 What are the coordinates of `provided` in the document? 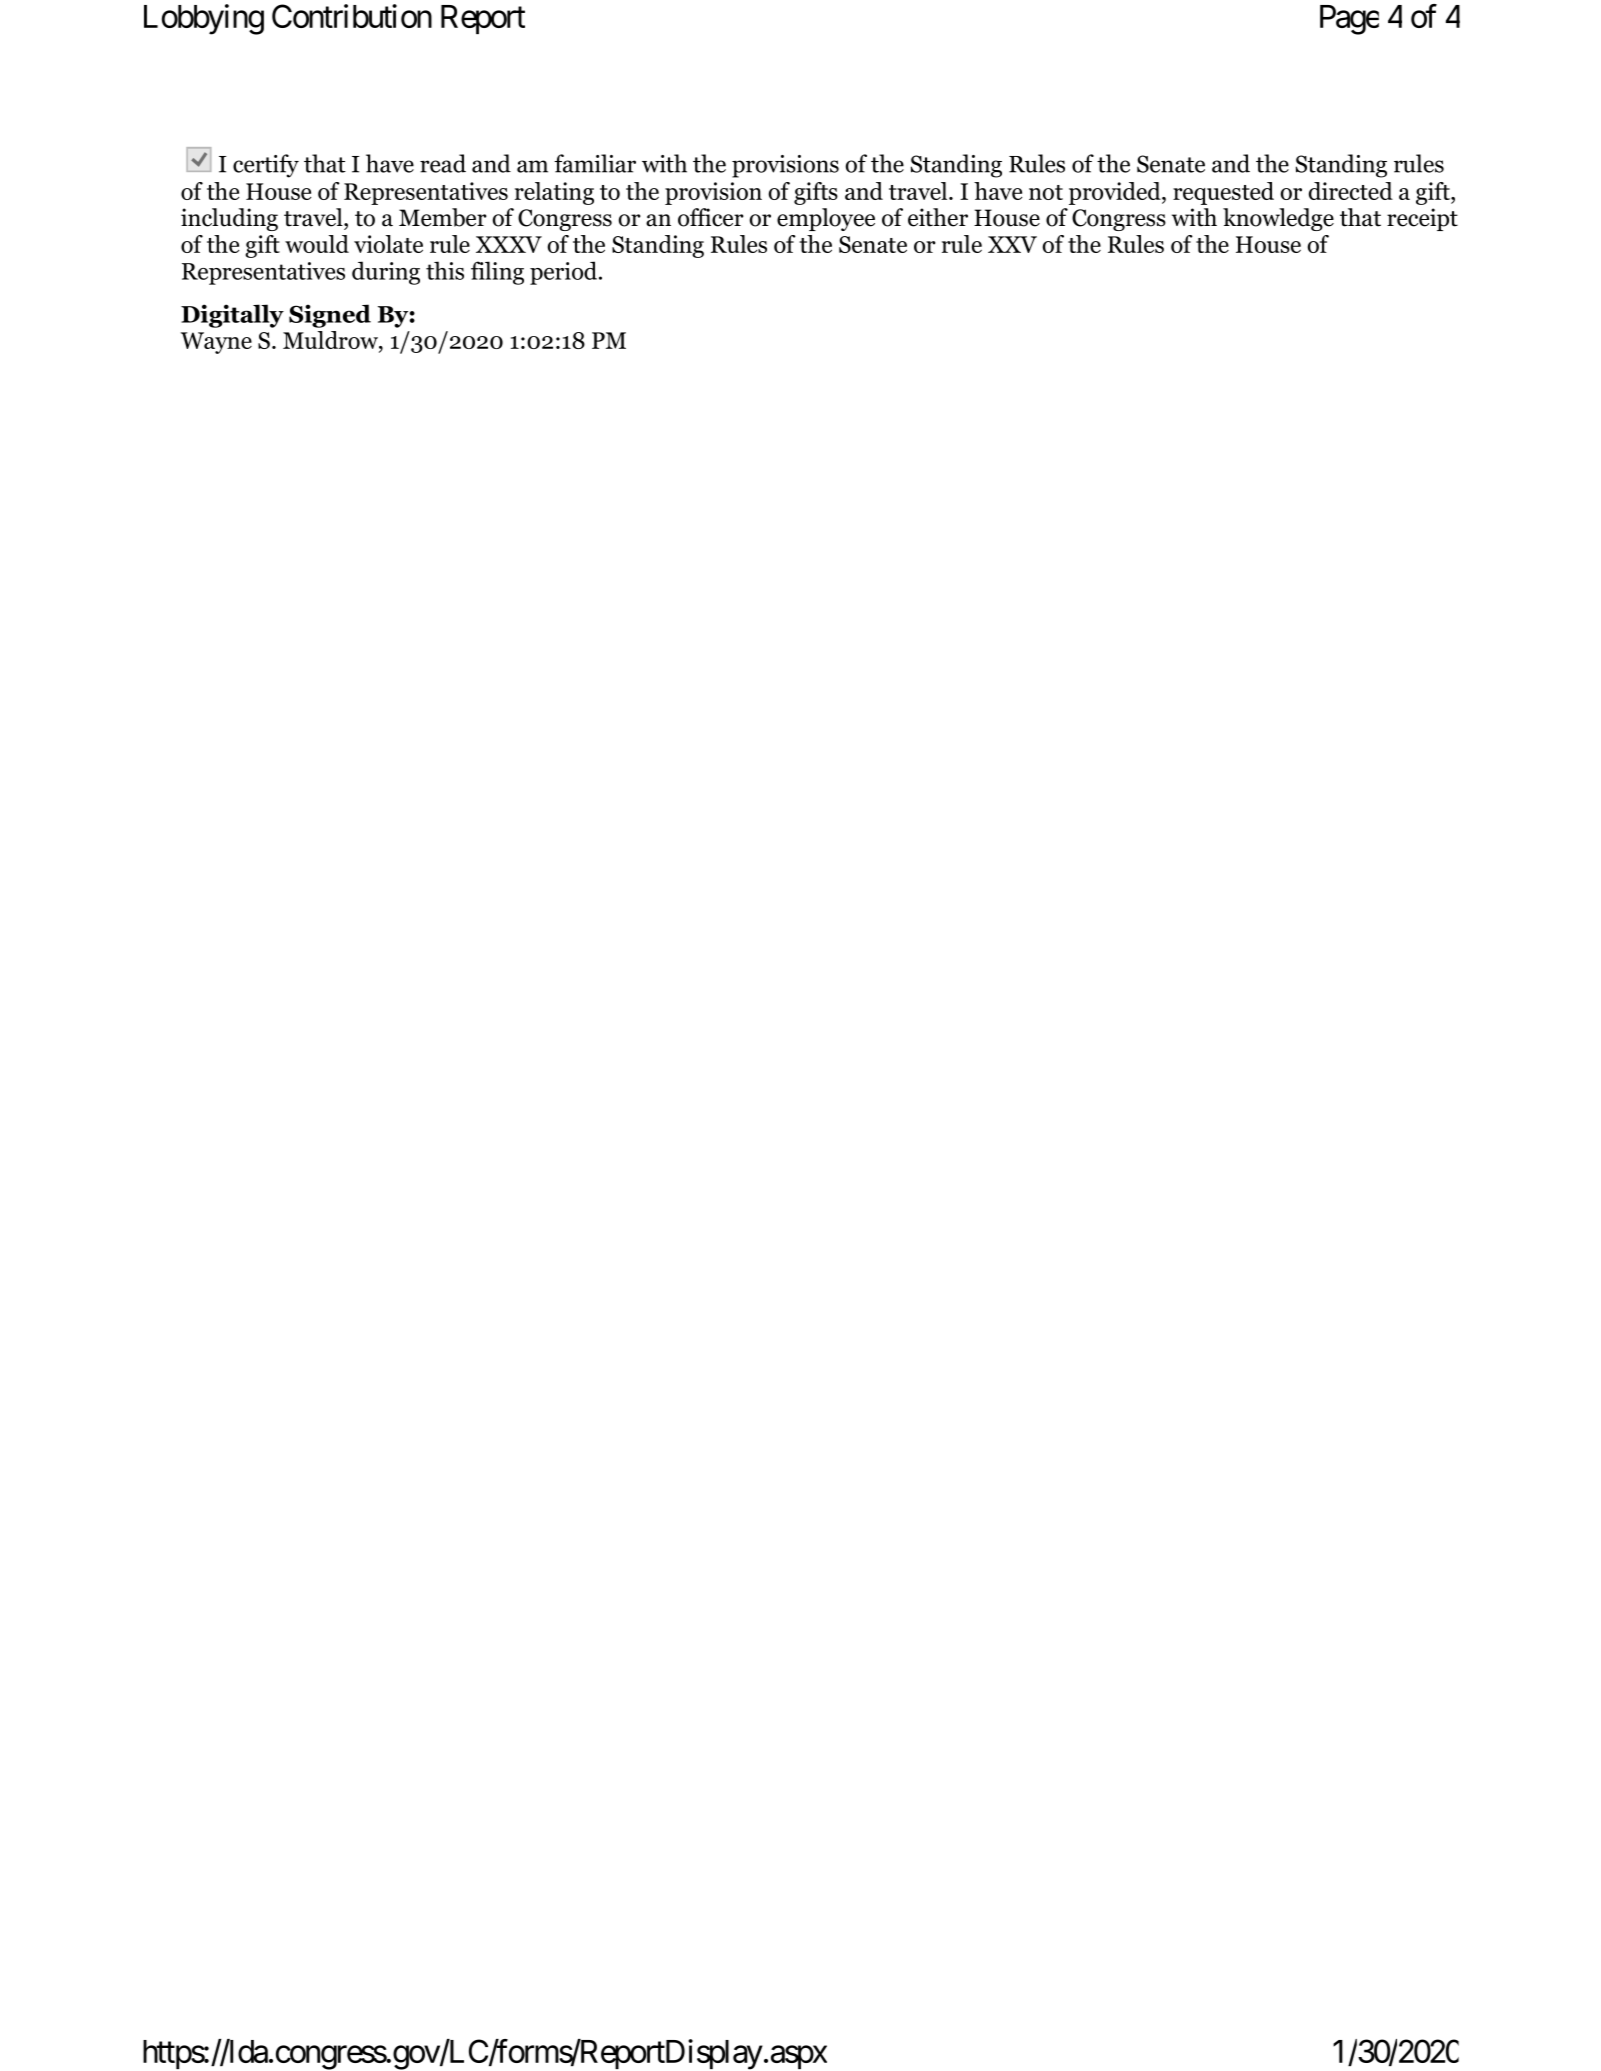 It's located at (1116, 193).
